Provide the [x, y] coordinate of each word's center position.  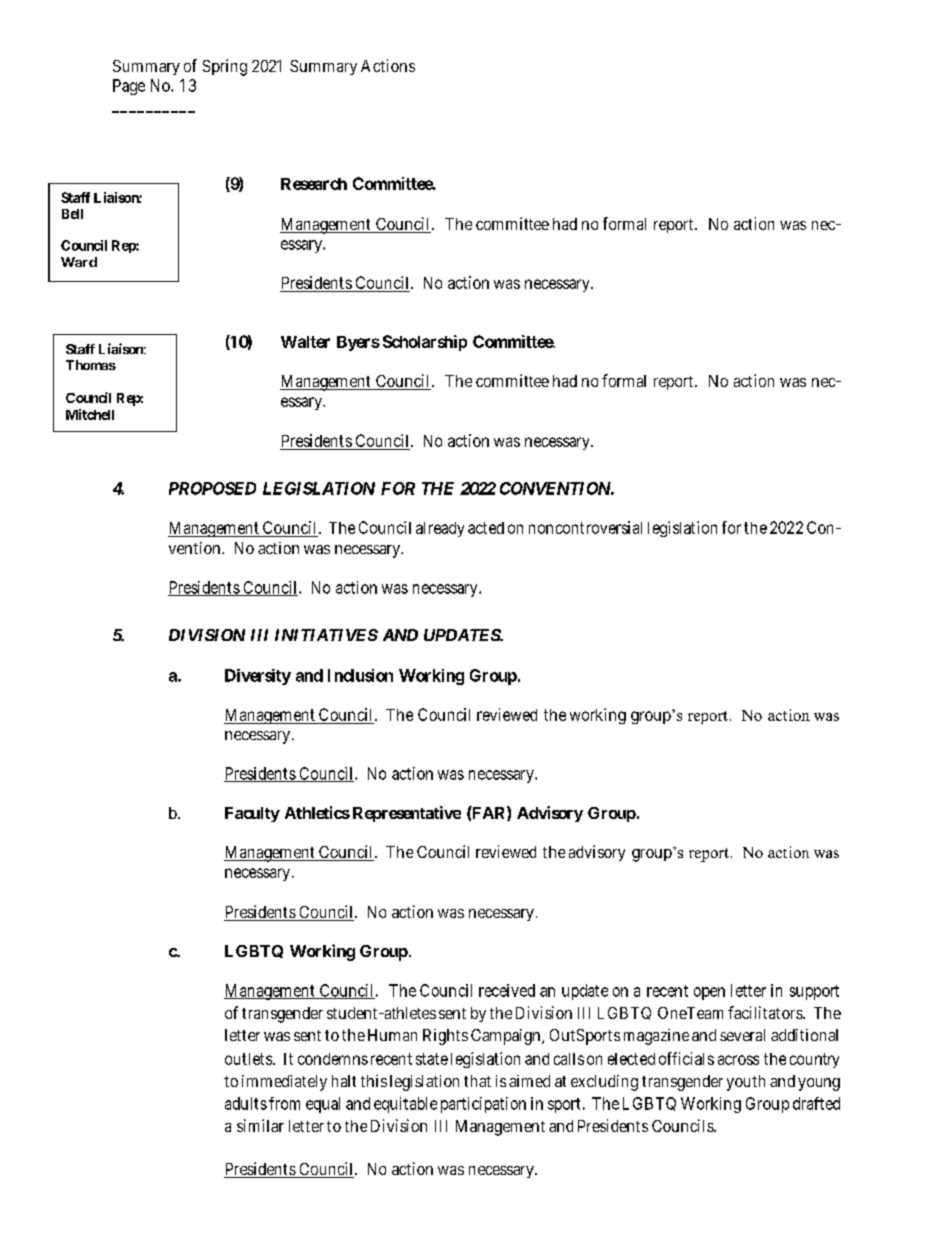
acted [486, 528]
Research [314, 184]
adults [246, 1103]
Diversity [258, 677]
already [440, 529]
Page [129, 87]
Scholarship [425, 343]
